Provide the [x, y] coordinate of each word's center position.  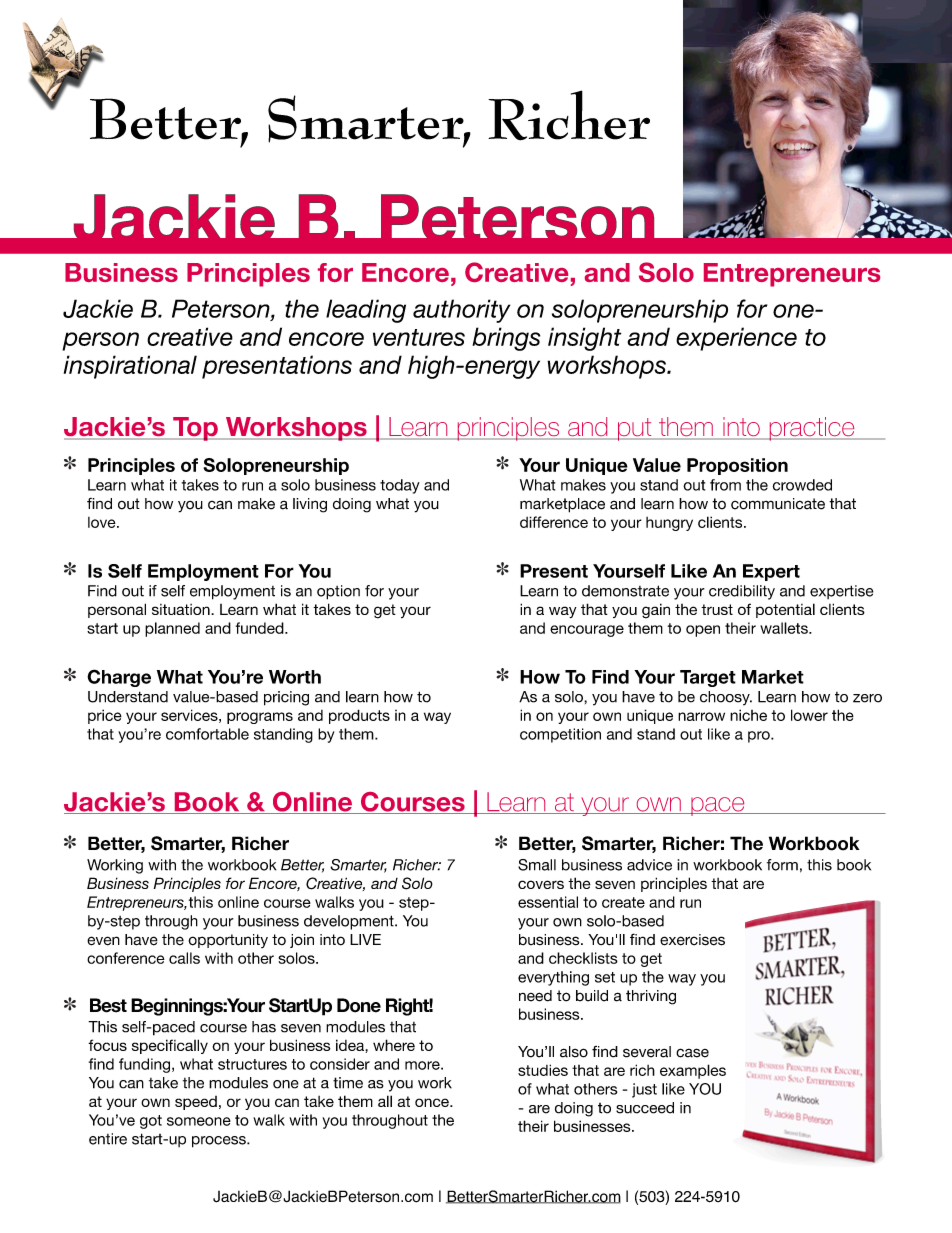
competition [560, 735]
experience [736, 339]
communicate [778, 504]
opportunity [228, 941]
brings [506, 339]
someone [199, 1121]
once [433, 1102]
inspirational [130, 367]
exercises [692, 940]
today [400, 486]
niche [748, 715]
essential [548, 902]
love [103, 522]
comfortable [207, 734]
